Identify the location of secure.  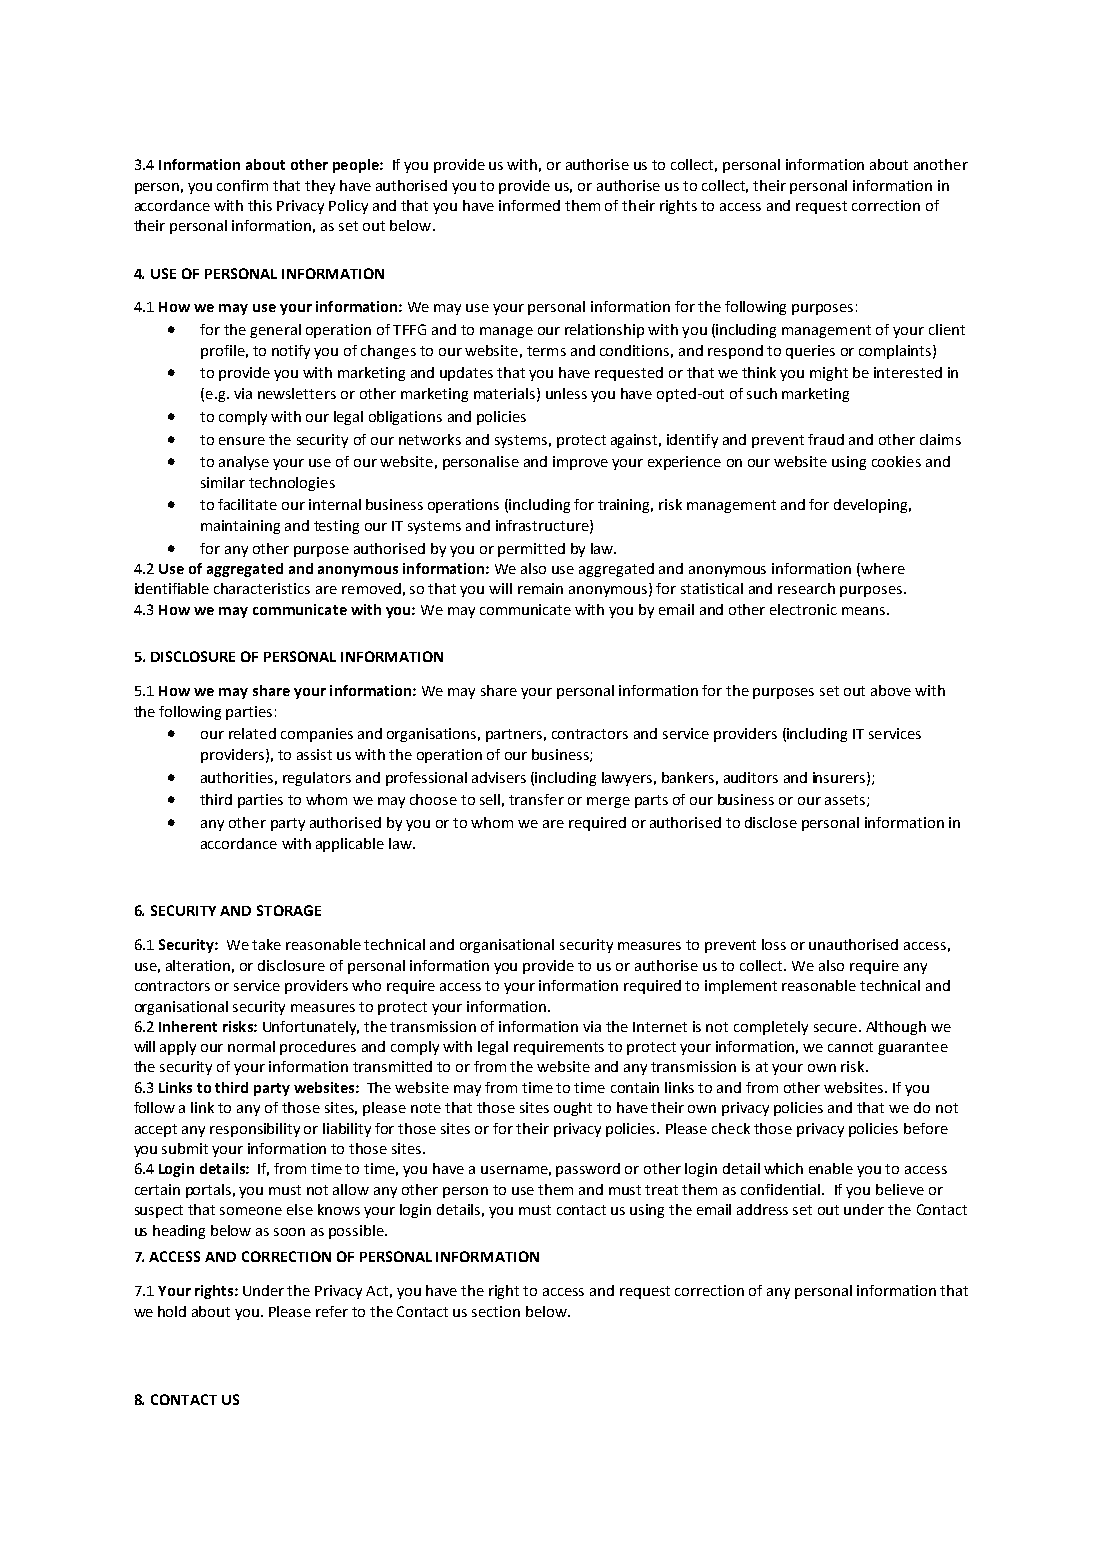
(835, 1028).
